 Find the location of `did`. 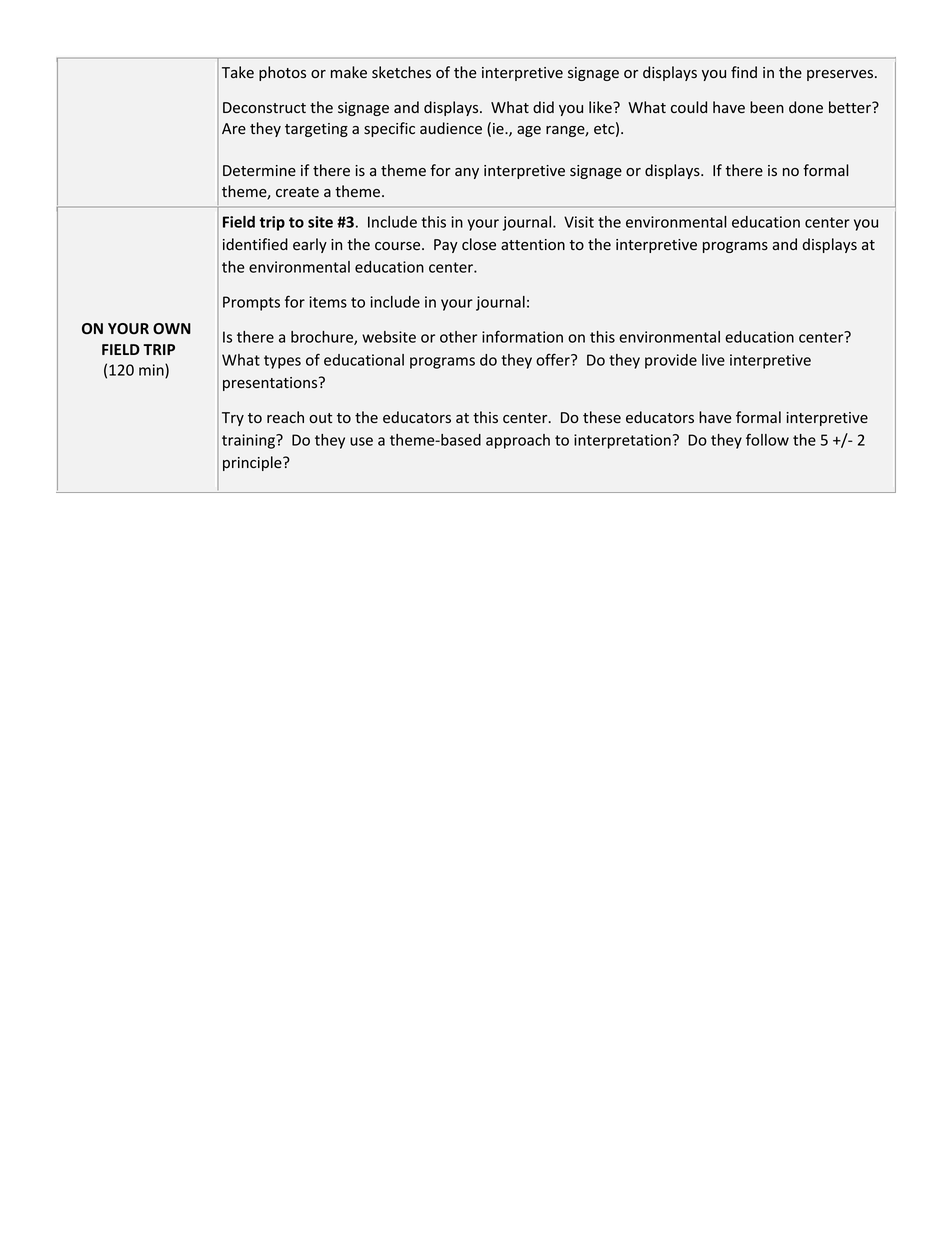

did is located at coordinates (543, 107).
